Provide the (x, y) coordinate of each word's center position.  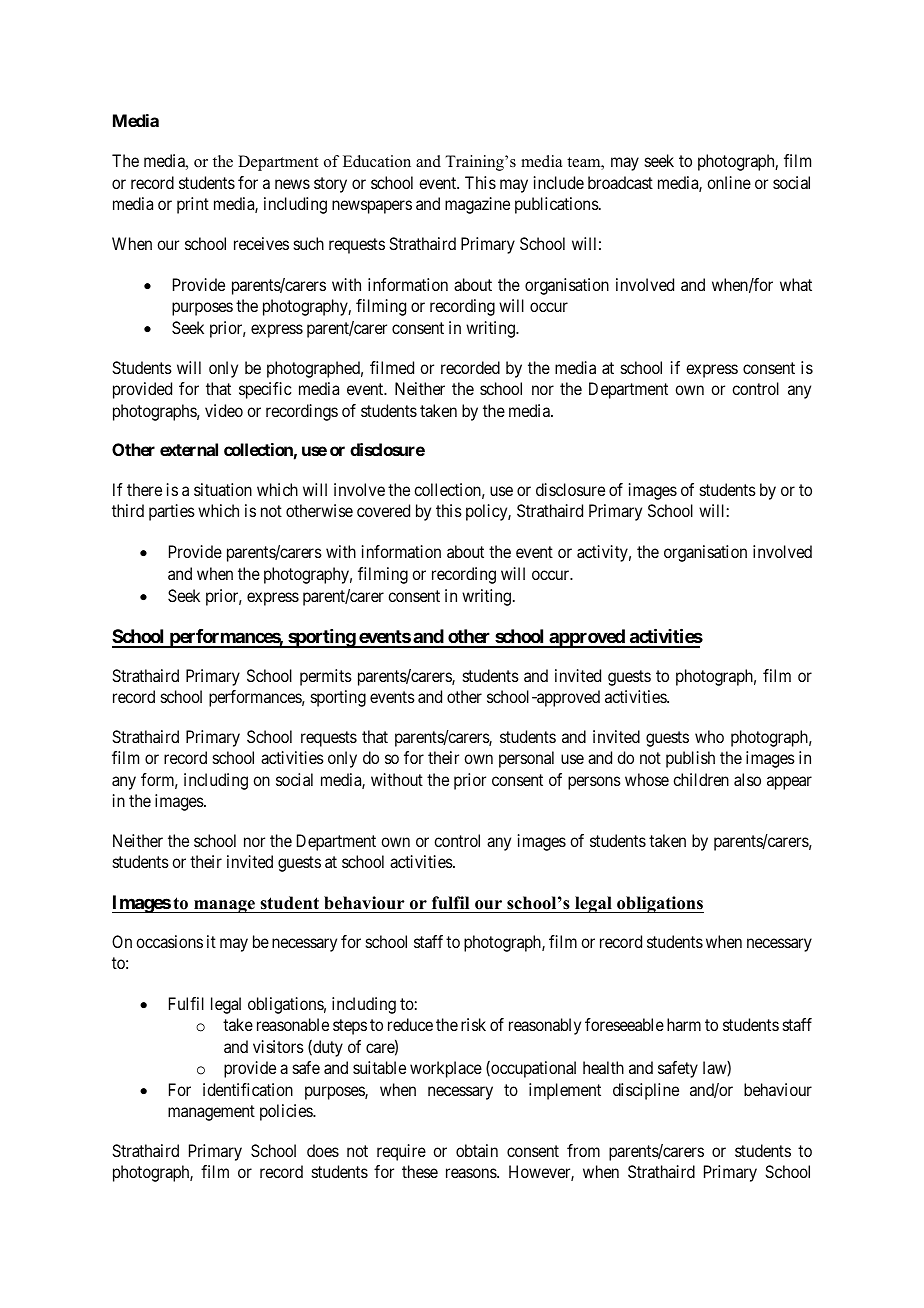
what (796, 284)
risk (473, 1024)
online (729, 182)
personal (526, 759)
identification (248, 1089)
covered (383, 510)
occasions (169, 941)
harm (684, 1024)
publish (690, 759)
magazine (477, 205)
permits (326, 677)
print (193, 205)
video (224, 410)
